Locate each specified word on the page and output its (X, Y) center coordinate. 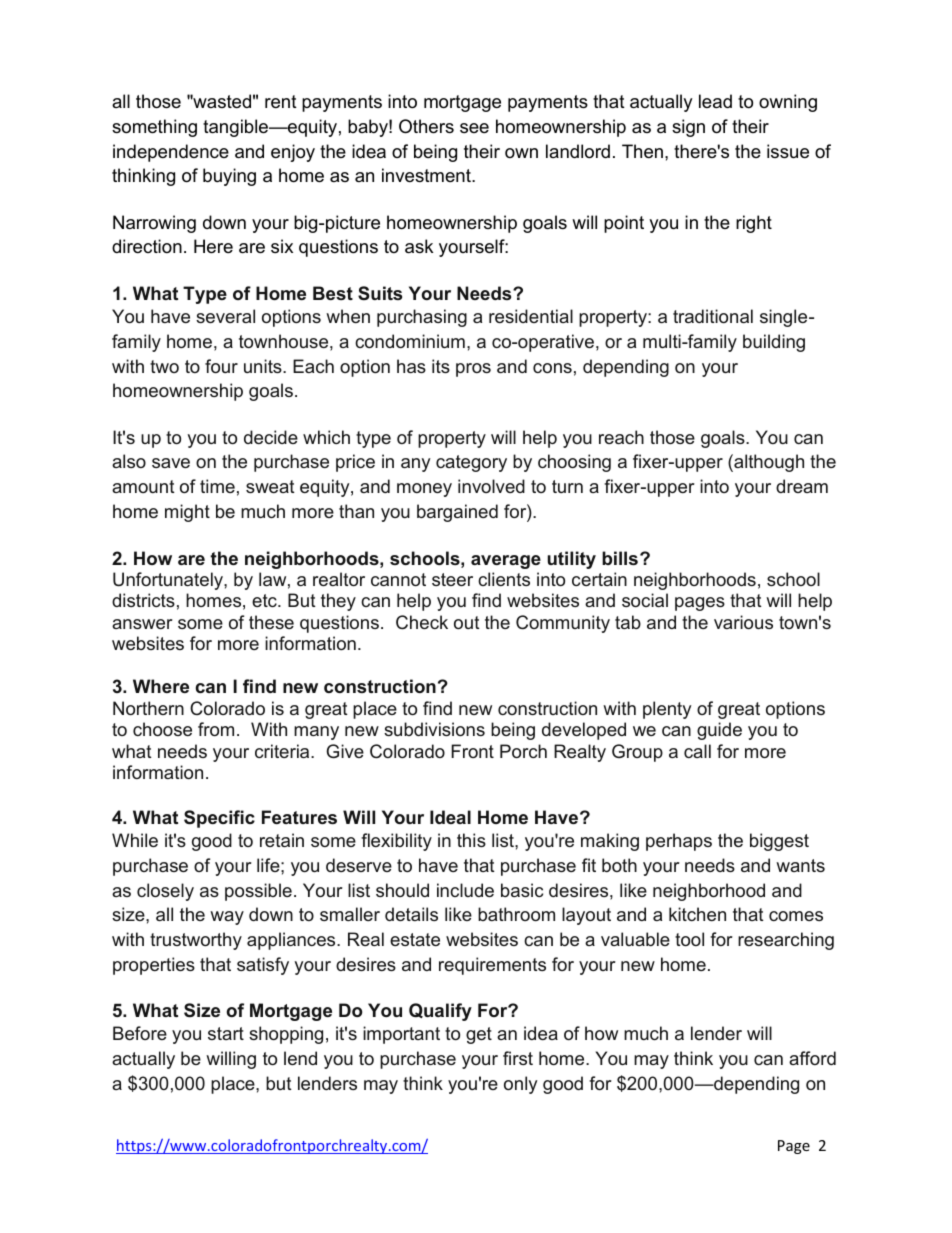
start (226, 1033)
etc (265, 600)
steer (452, 579)
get (479, 1035)
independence (171, 153)
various (743, 622)
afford (812, 1058)
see (474, 128)
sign (688, 128)
